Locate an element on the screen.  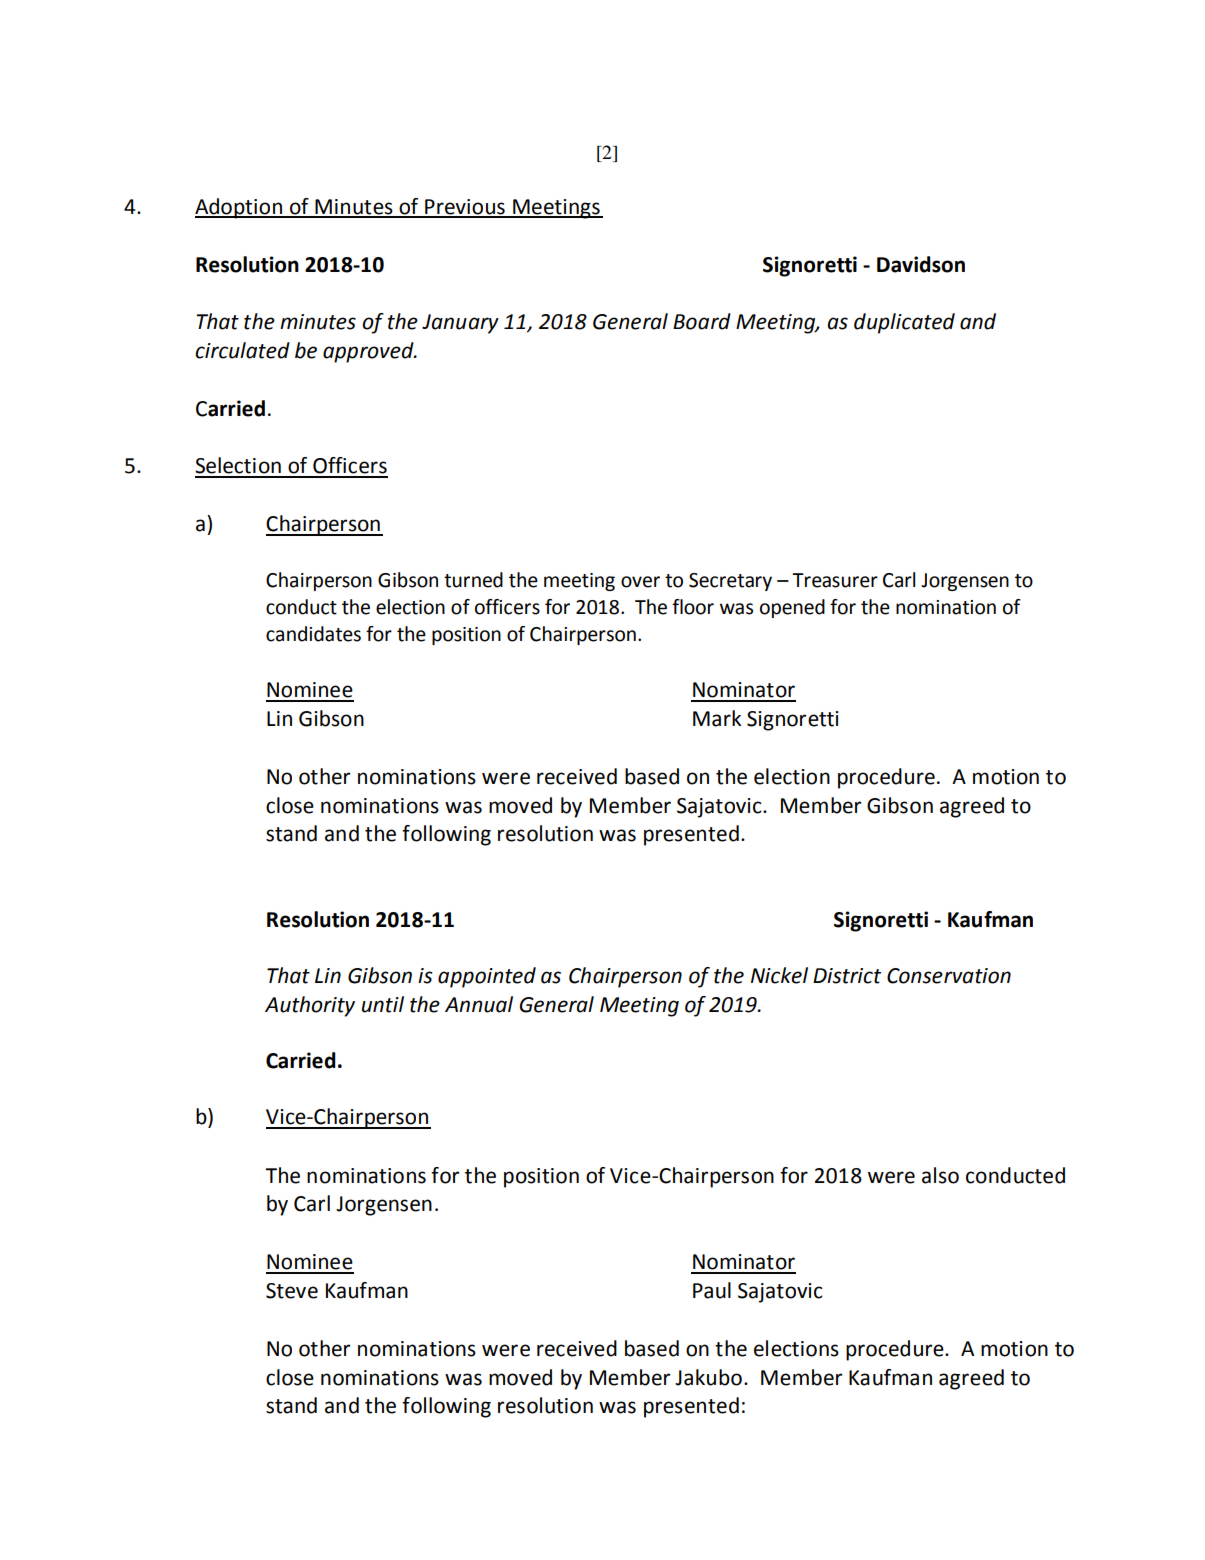
also is located at coordinates (940, 1175).
